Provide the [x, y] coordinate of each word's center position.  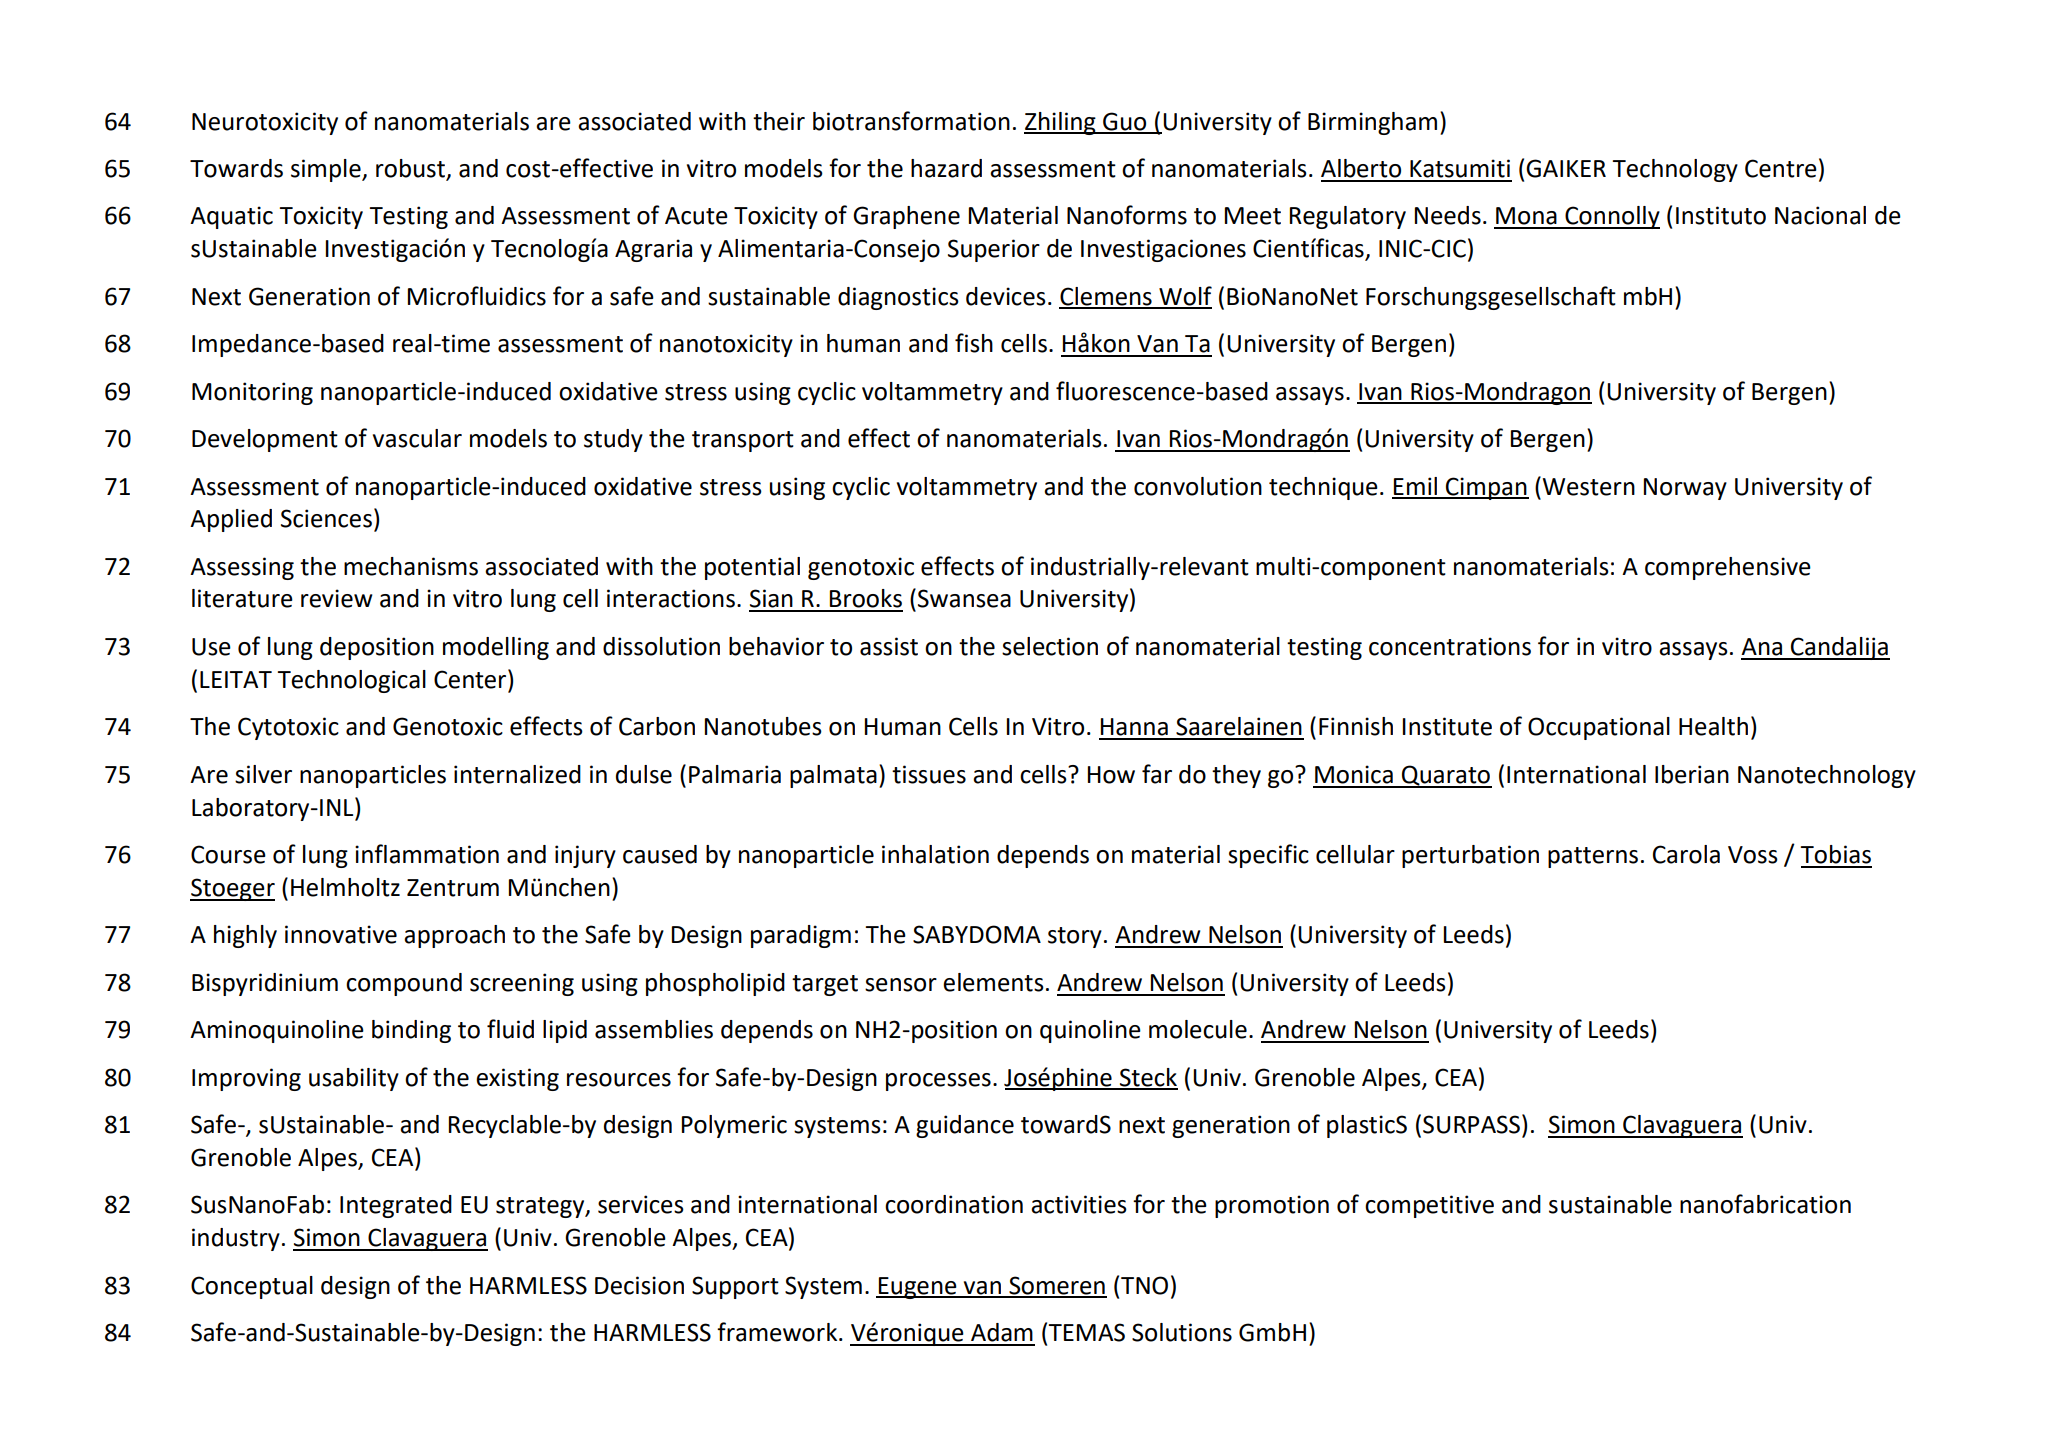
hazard [946, 168]
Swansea [964, 598]
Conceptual [252, 1287]
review [337, 598]
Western [1588, 487]
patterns [1593, 857]
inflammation [427, 854]
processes [938, 1082]
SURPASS [1471, 1124]
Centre [1781, 168]
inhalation [935, 854]
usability [354, 1079]
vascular [417, 438]
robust [410, 168]
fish [974, 343]
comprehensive [1728, 568]
